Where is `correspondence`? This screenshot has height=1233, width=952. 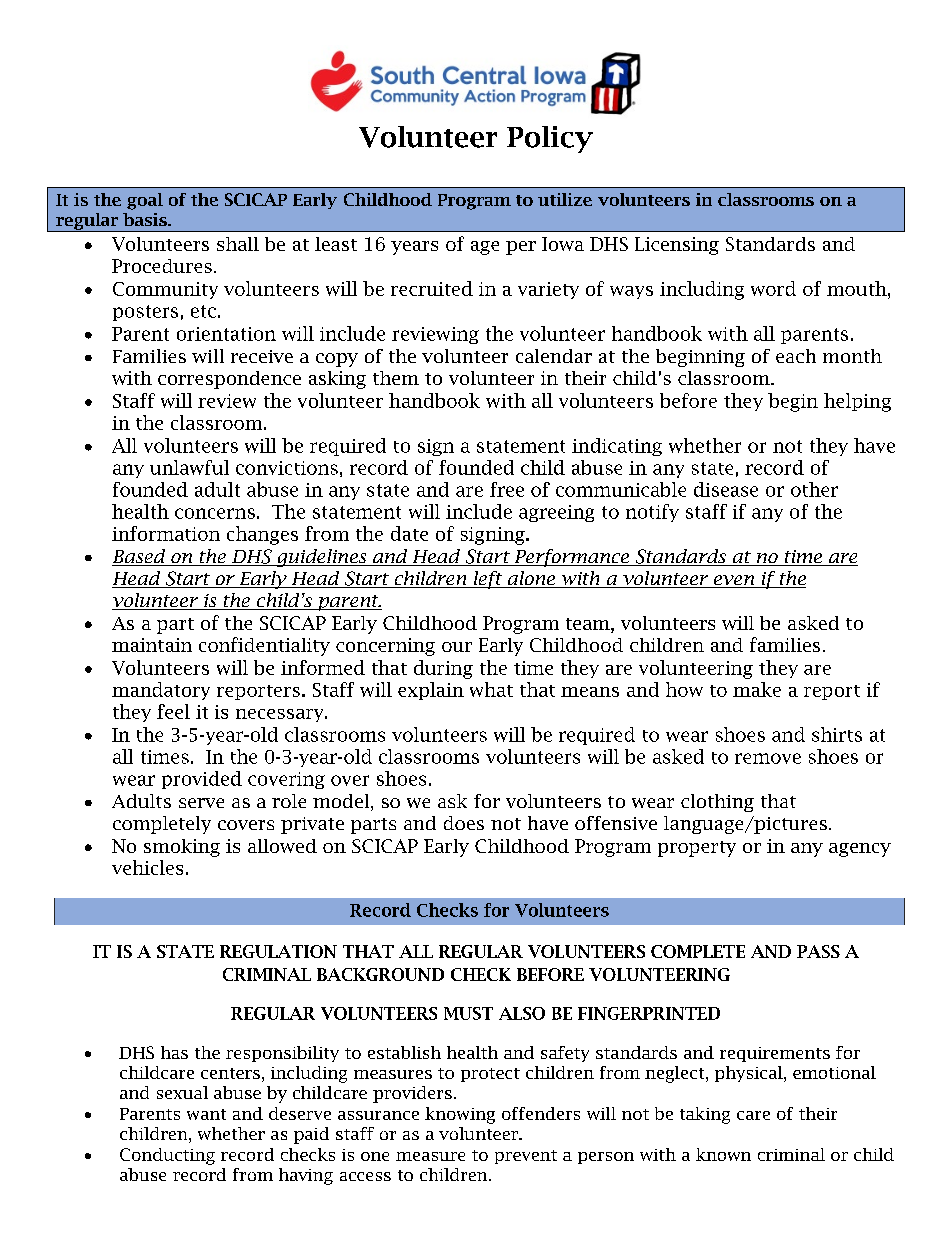 correspondence is located at coordinates (229, 380).
